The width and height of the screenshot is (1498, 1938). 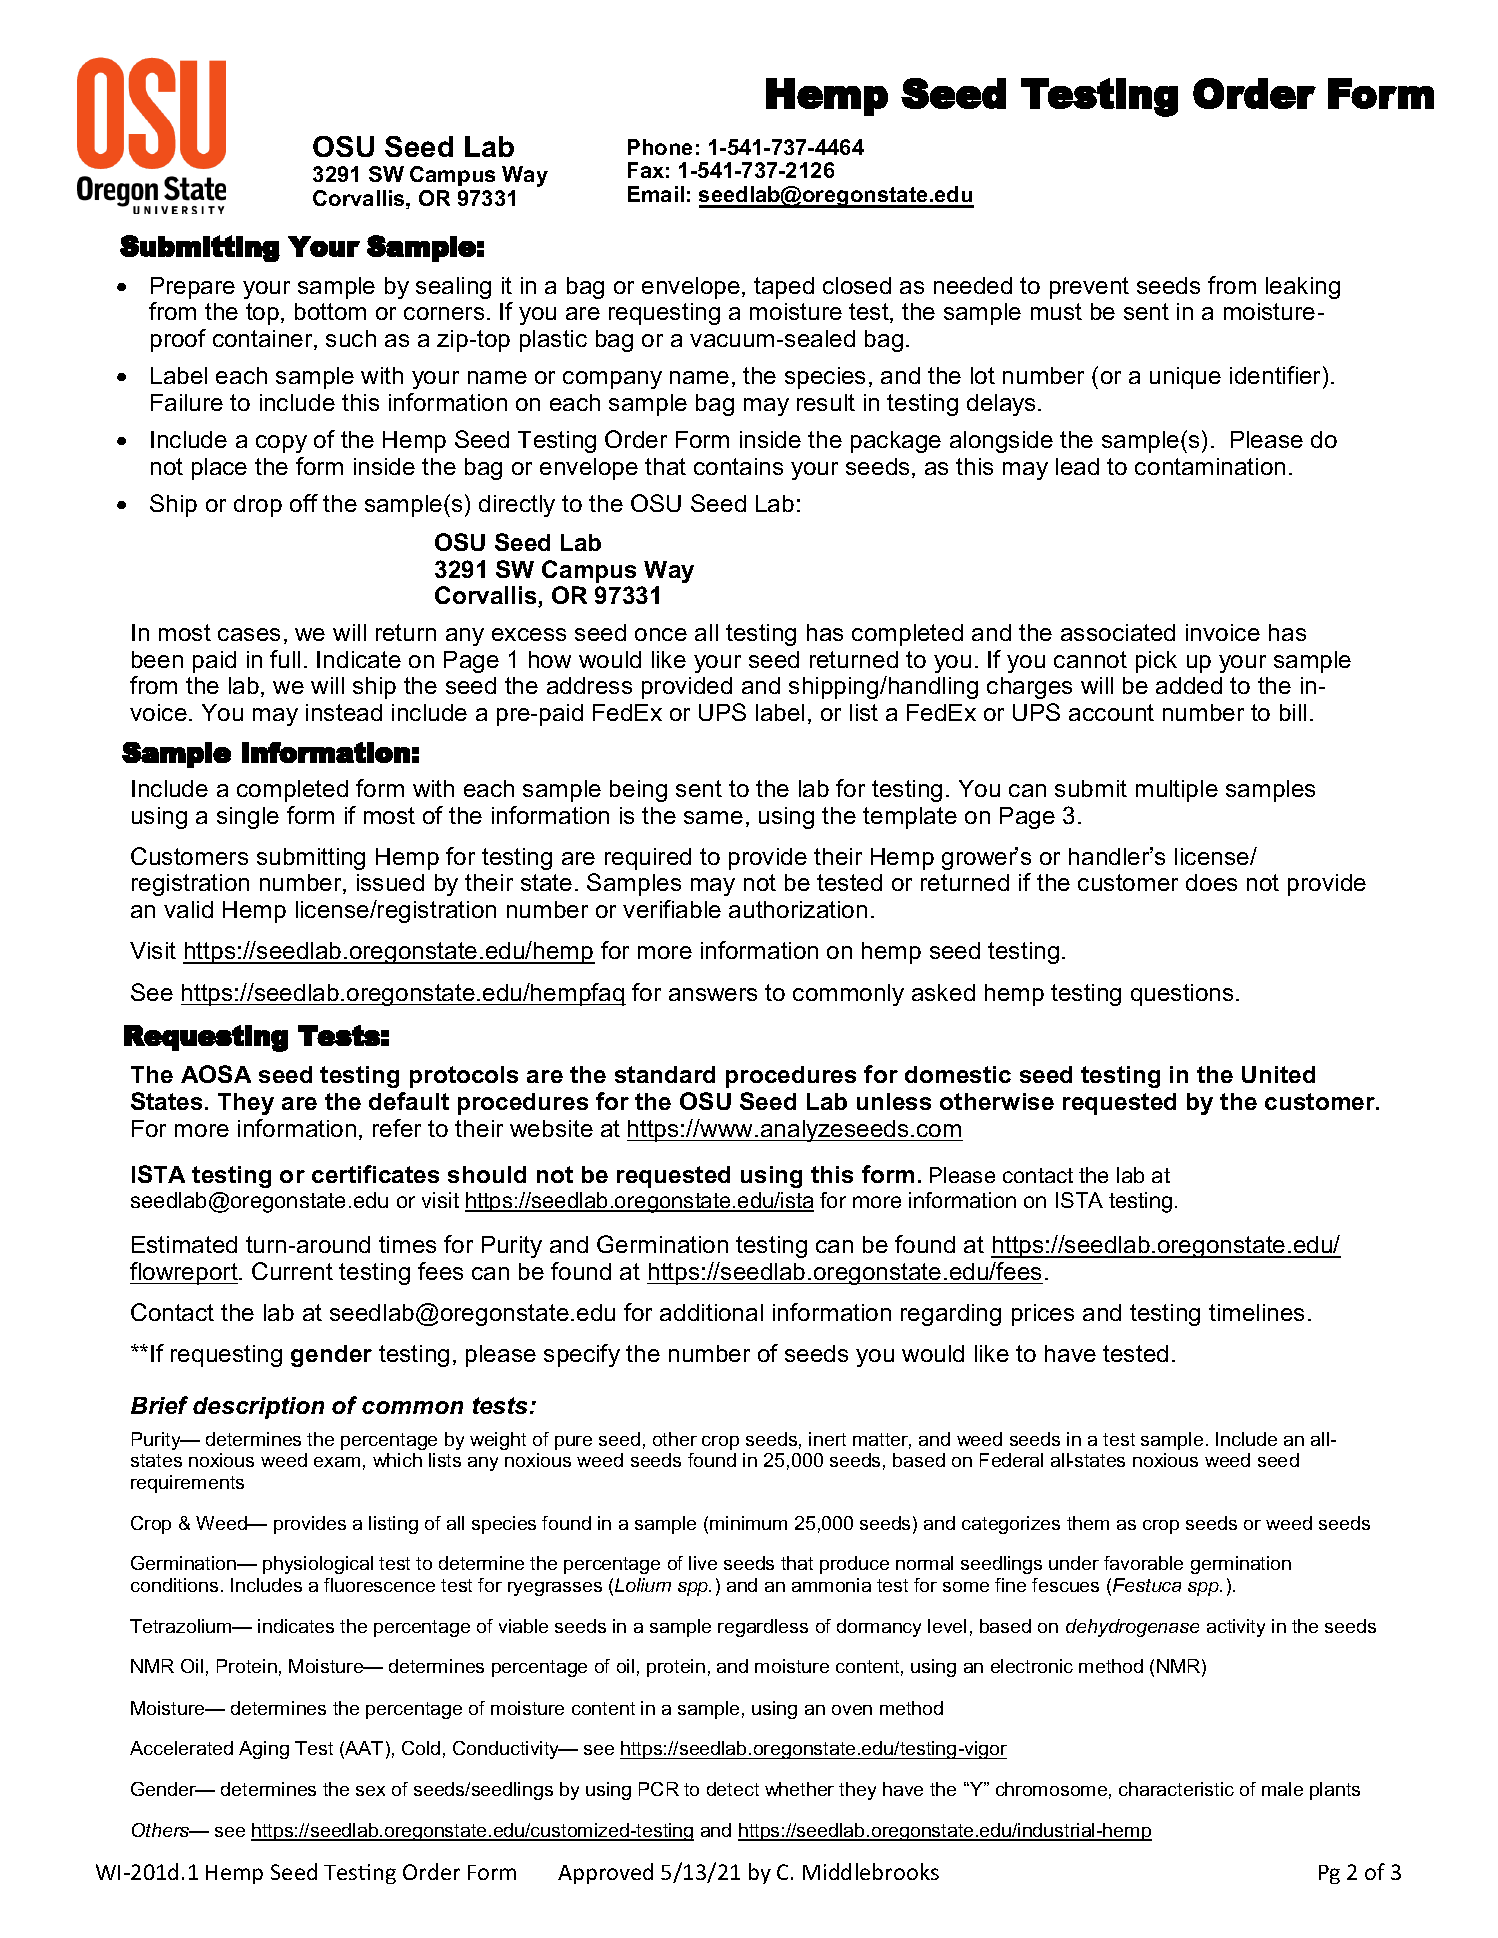 I want to click on prevent, so click(x=1089, y=288).
